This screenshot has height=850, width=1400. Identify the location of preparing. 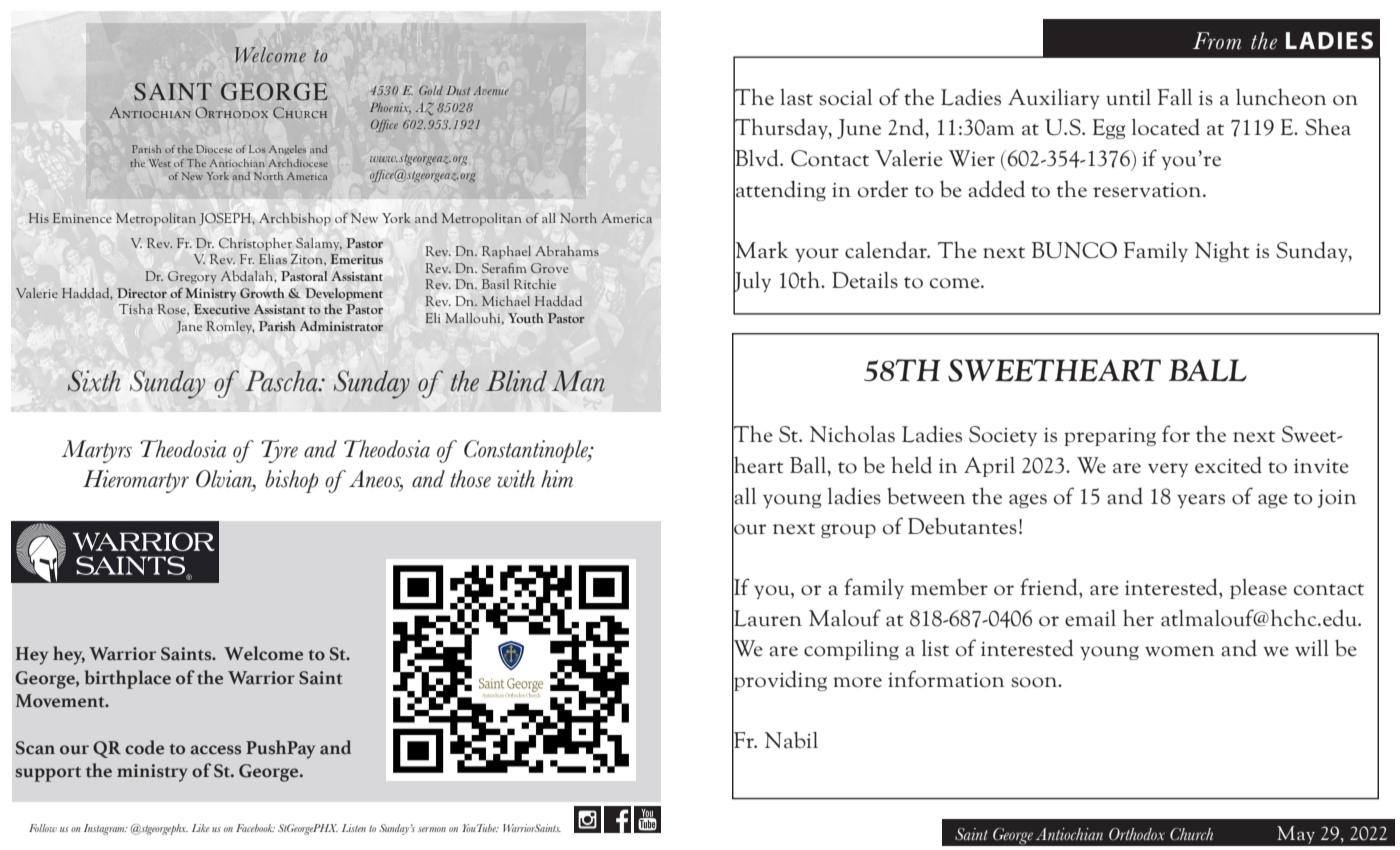
(1110, 437).
